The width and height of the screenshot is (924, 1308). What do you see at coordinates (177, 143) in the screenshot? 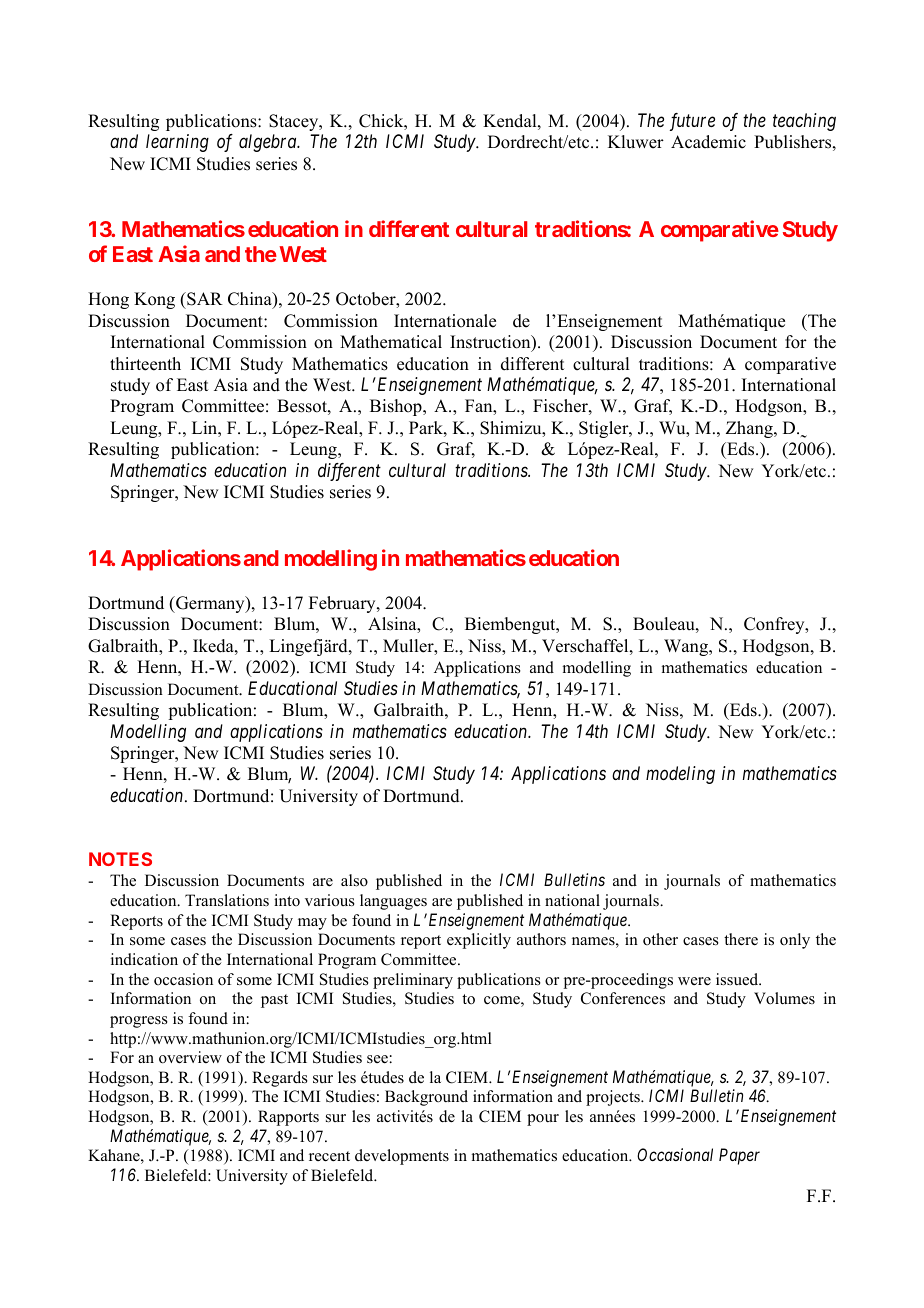
I see `learning` at bounding box center [177, 143].
